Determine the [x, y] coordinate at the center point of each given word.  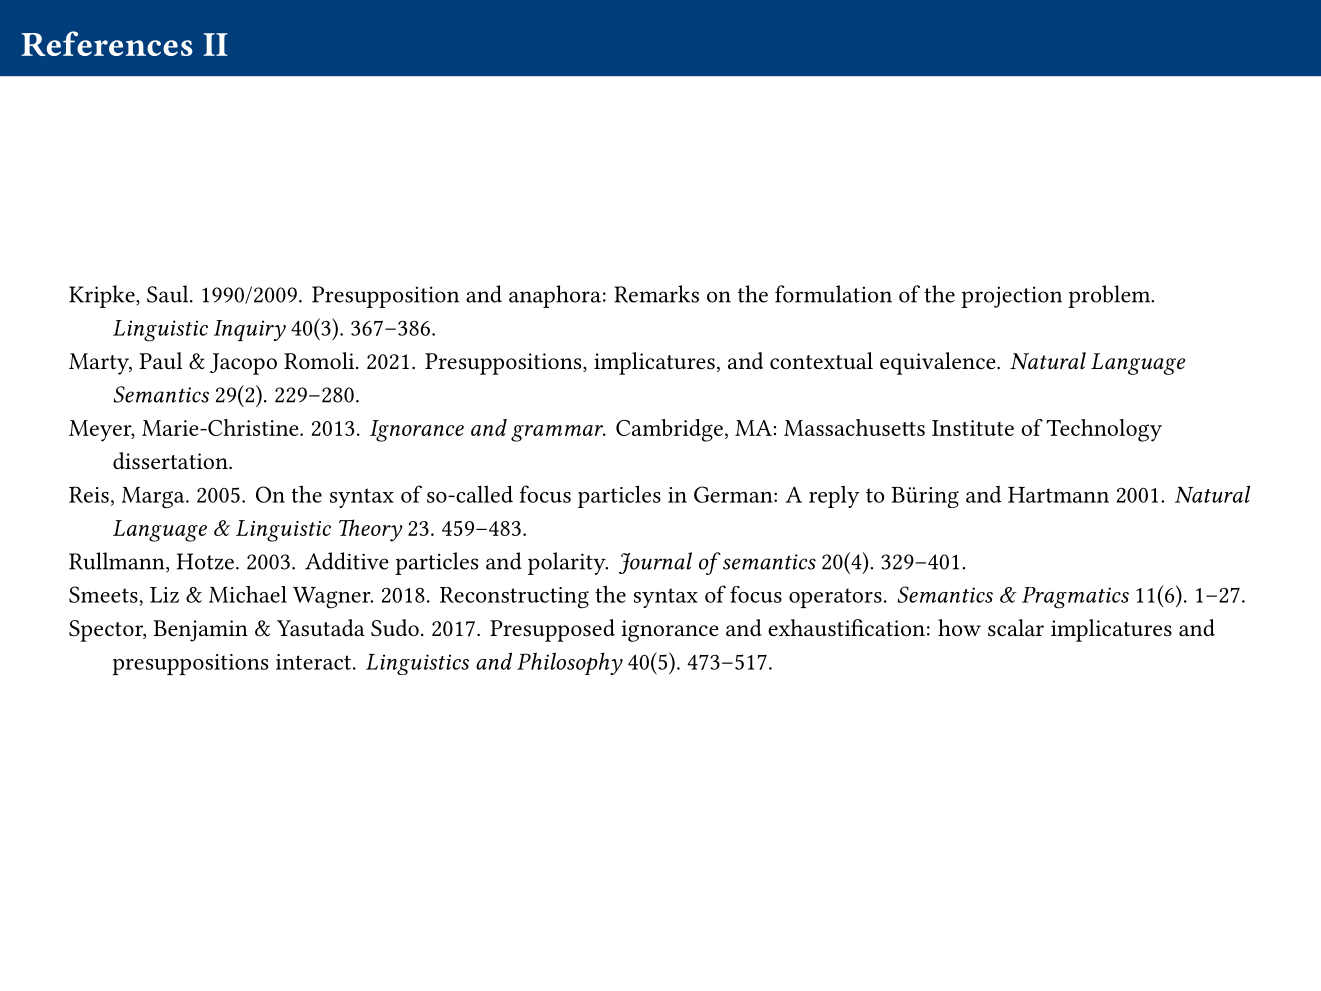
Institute [973, 428]
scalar [1016, 628]
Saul [169, 294]
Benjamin [200, 631]
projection [1011, 297]
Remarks [656, 294]
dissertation [171, 461]
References [107, 43]
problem [1110, 296]
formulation [833, 294]
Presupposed [552, 630]
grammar [558, 433]
